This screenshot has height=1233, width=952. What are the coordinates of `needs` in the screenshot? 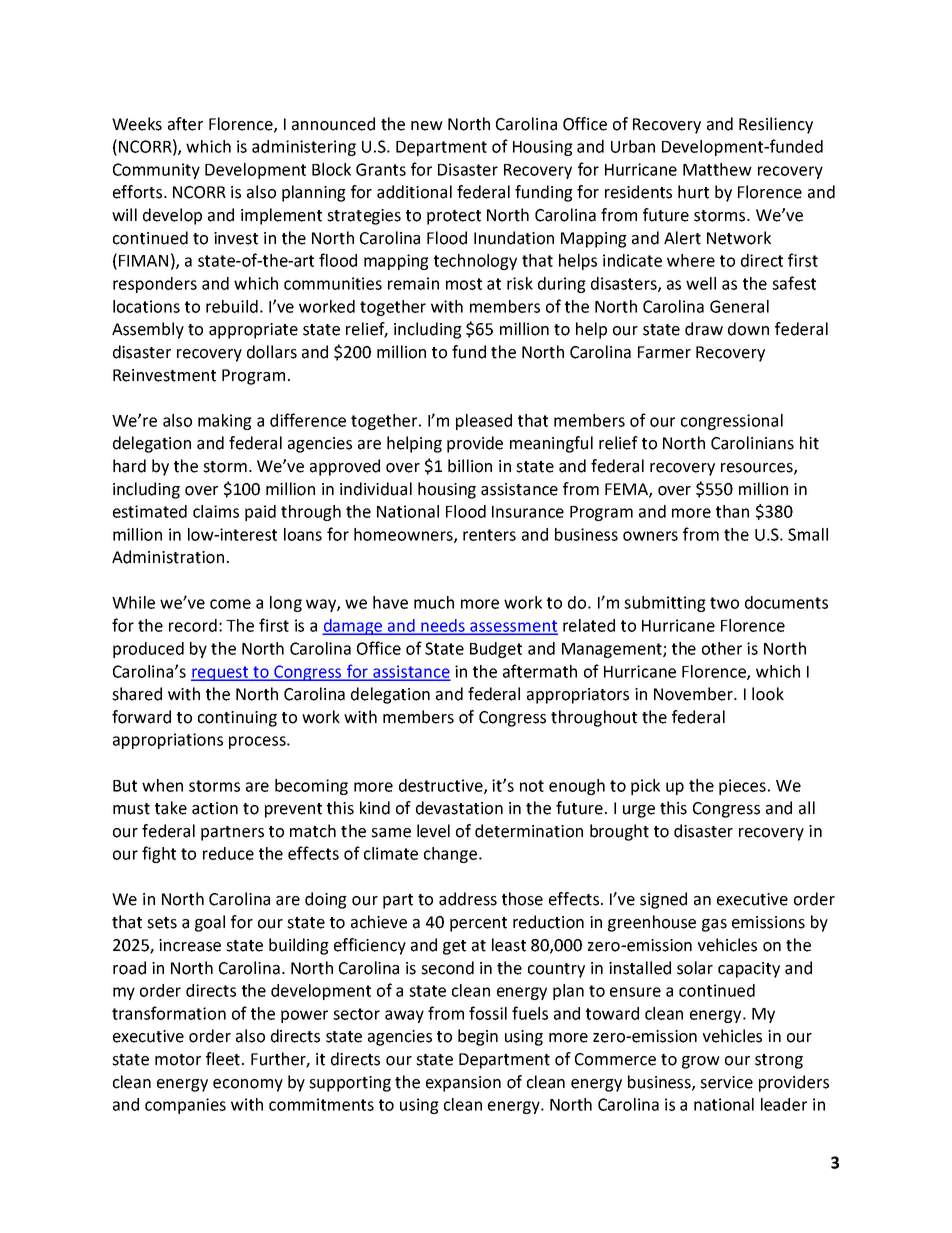 It's located at (443, 626).
